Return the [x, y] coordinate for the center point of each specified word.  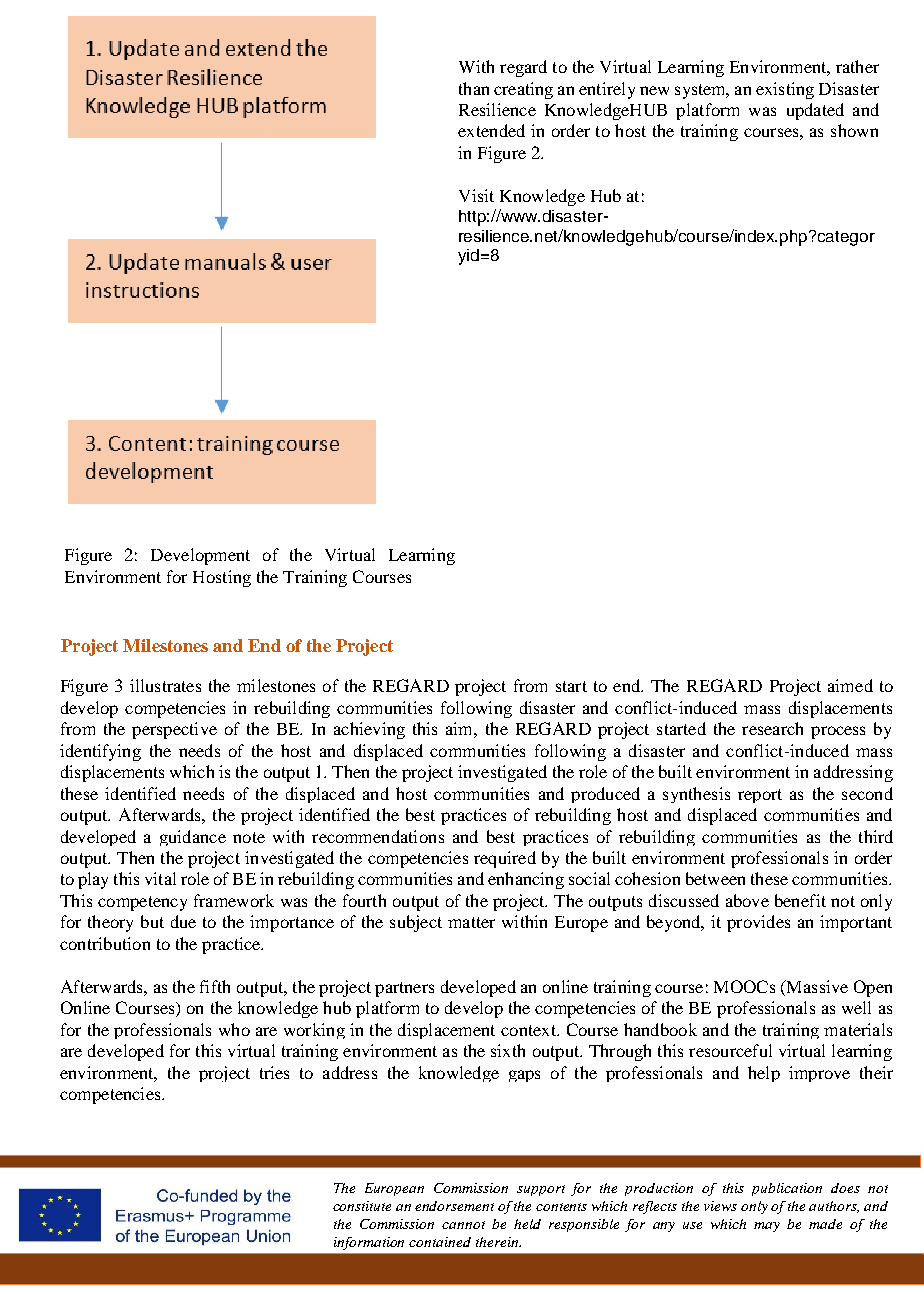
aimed [850, 685]
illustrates [165, 685]
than [474, 88]
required [505, 859]
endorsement [454, 1206]
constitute [362, 1206]
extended [491, 130]
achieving [369, 730]
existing [785, 90]
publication [787, 1189]
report [760, 796]
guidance [193, 838]
